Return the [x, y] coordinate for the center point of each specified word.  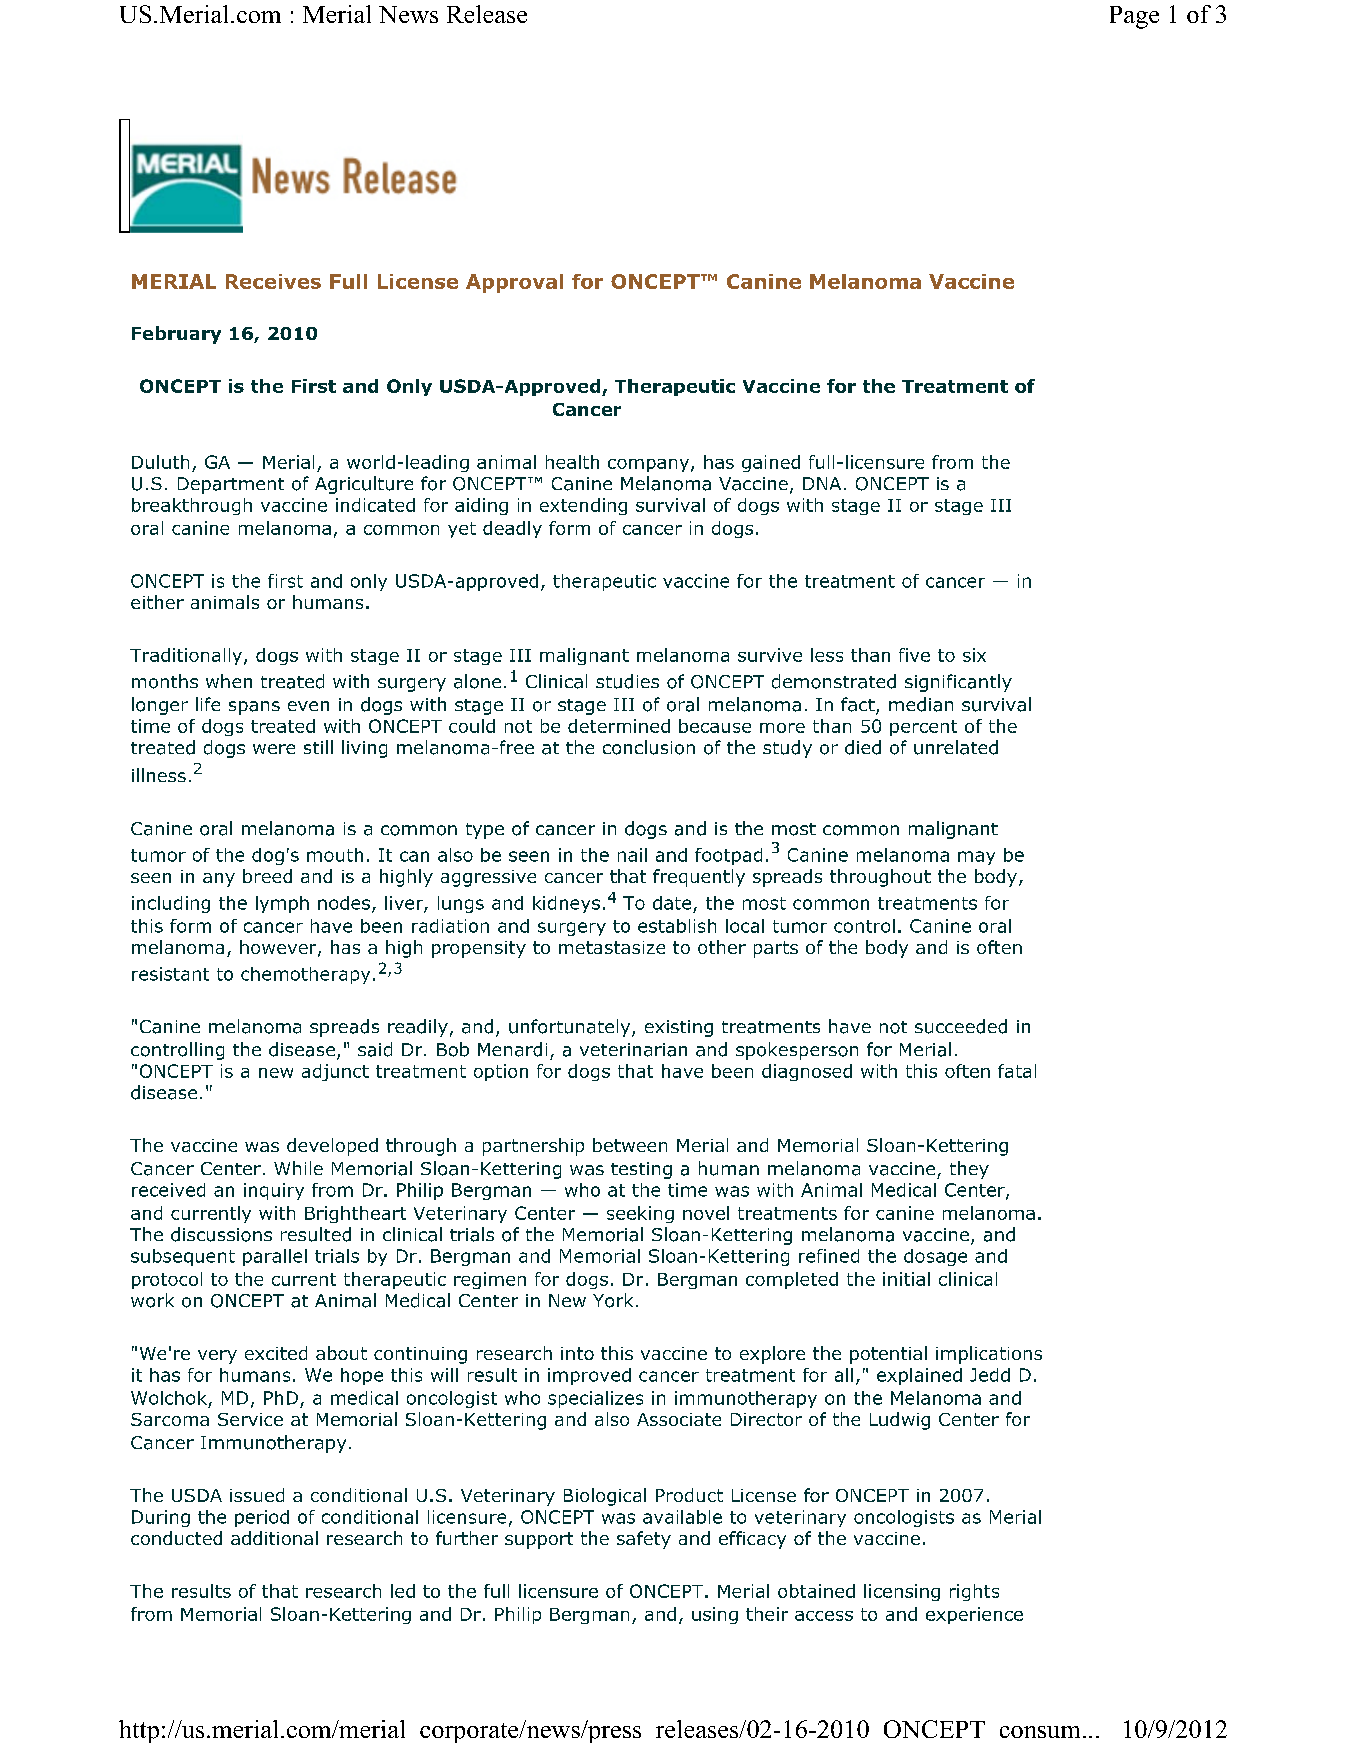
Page [1134, 17]
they [969, 1170]
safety [644, 1540]
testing [641, 1170]
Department [231, 485]
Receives [273, 281]
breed [267, 876]
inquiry [274, 1191]
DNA [822, 483]
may [976, 858]
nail [632, 855]
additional [274, 1538]
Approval [514, 283]
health [572, 462]
